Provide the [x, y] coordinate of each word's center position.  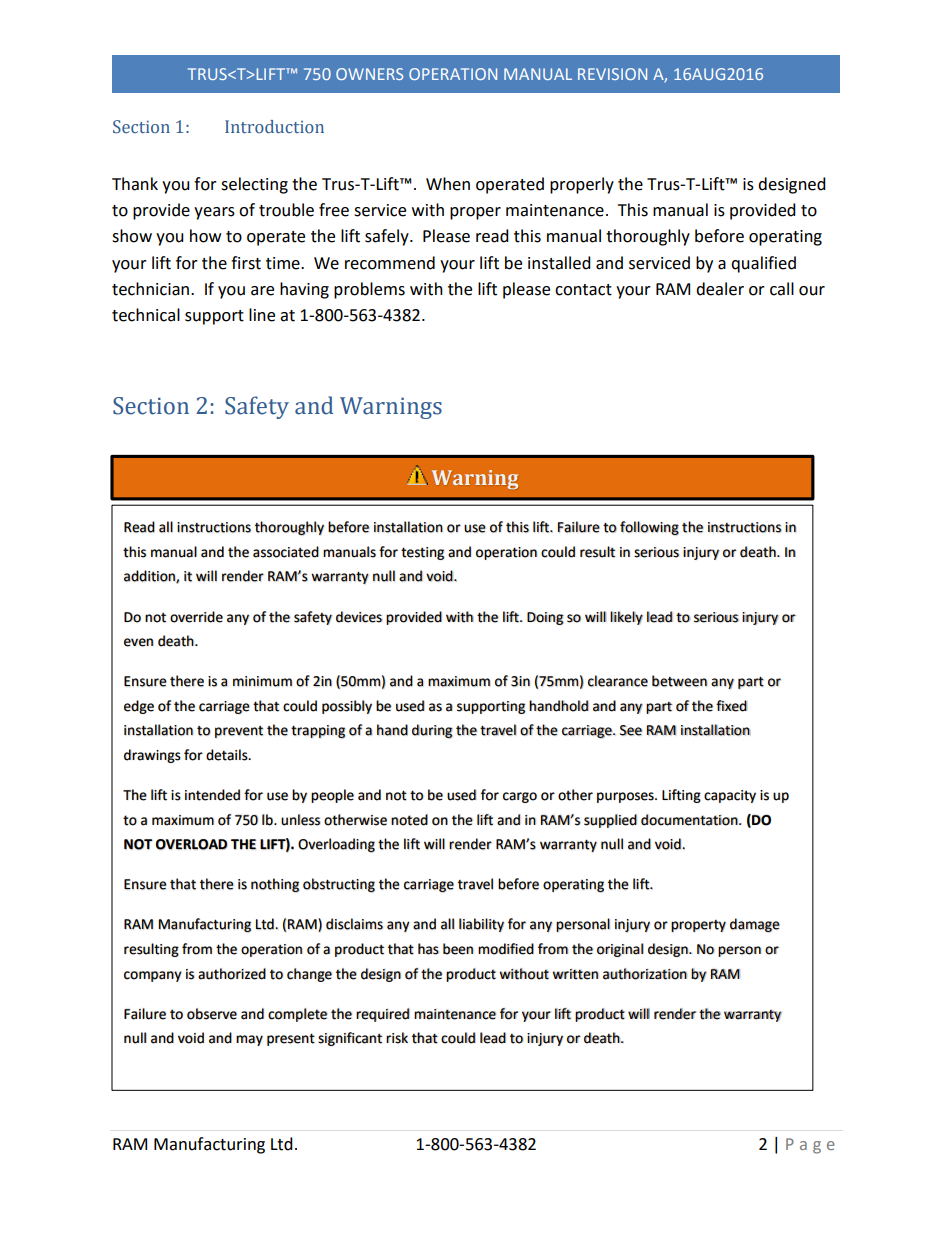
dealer [720, 289]
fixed [731, 706]
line [262, 315]
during [432, 731]
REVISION [612, 74]
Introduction [274, 126]
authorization [645, 974]
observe [212, 1014]
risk [397, 1038]
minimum [262, 681]
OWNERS [369, 74]
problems [369, 290]
